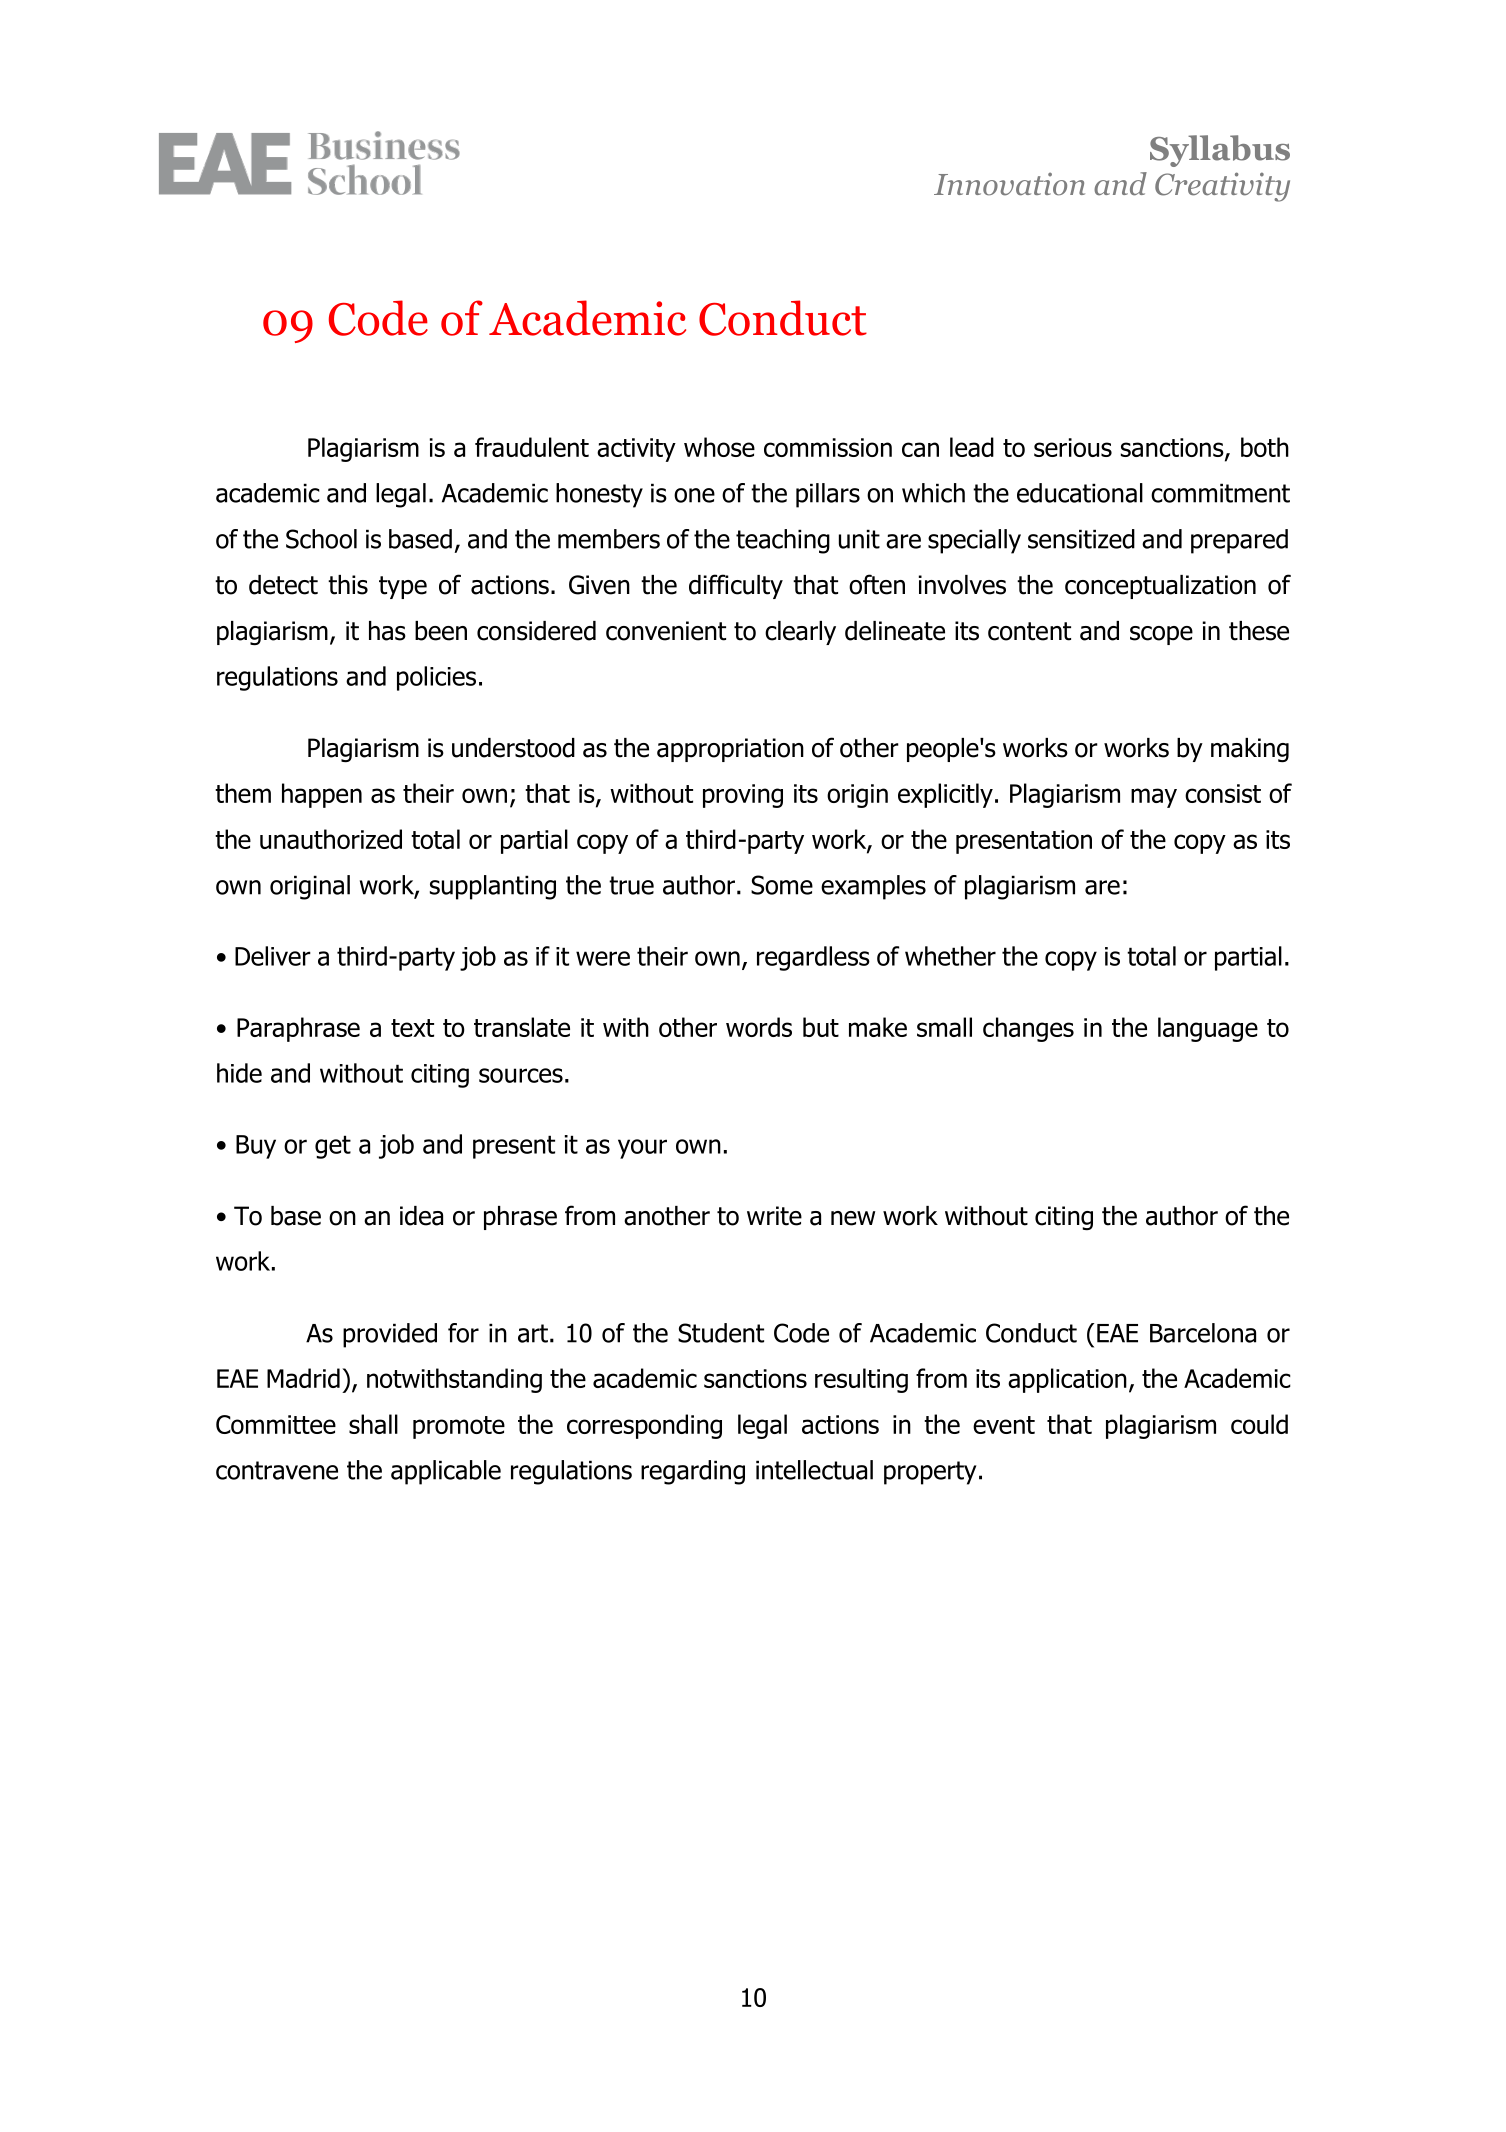 Image resolution: width=1506 pixels, height=2132 pixels. What do you see at coordinates (1067, 1380) in the image?
I see `application` at bounding box center [1067, 1380].
